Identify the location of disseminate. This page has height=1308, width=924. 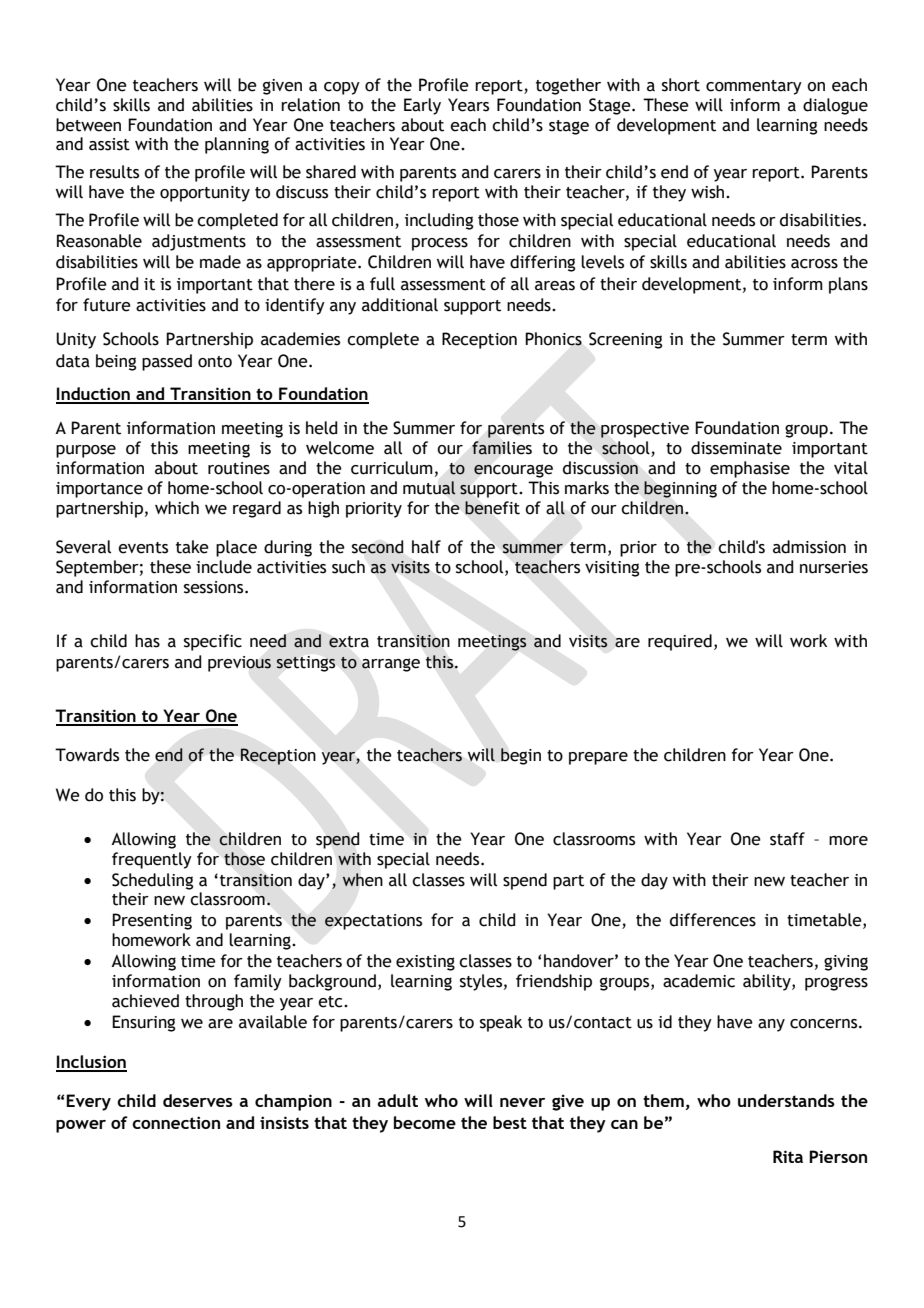
(736, 448).
